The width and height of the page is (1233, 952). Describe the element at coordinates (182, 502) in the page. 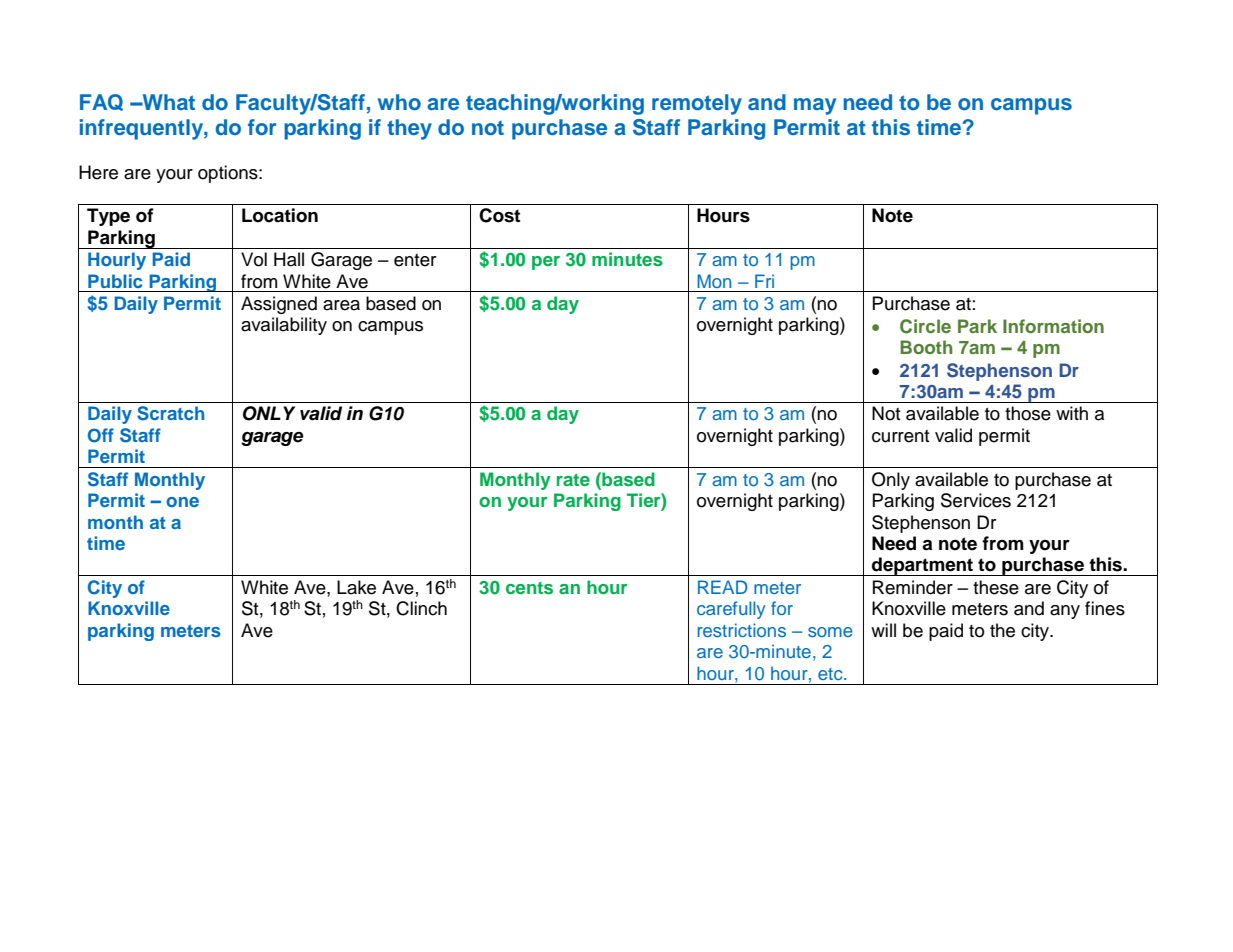

I see `one` at that location.
